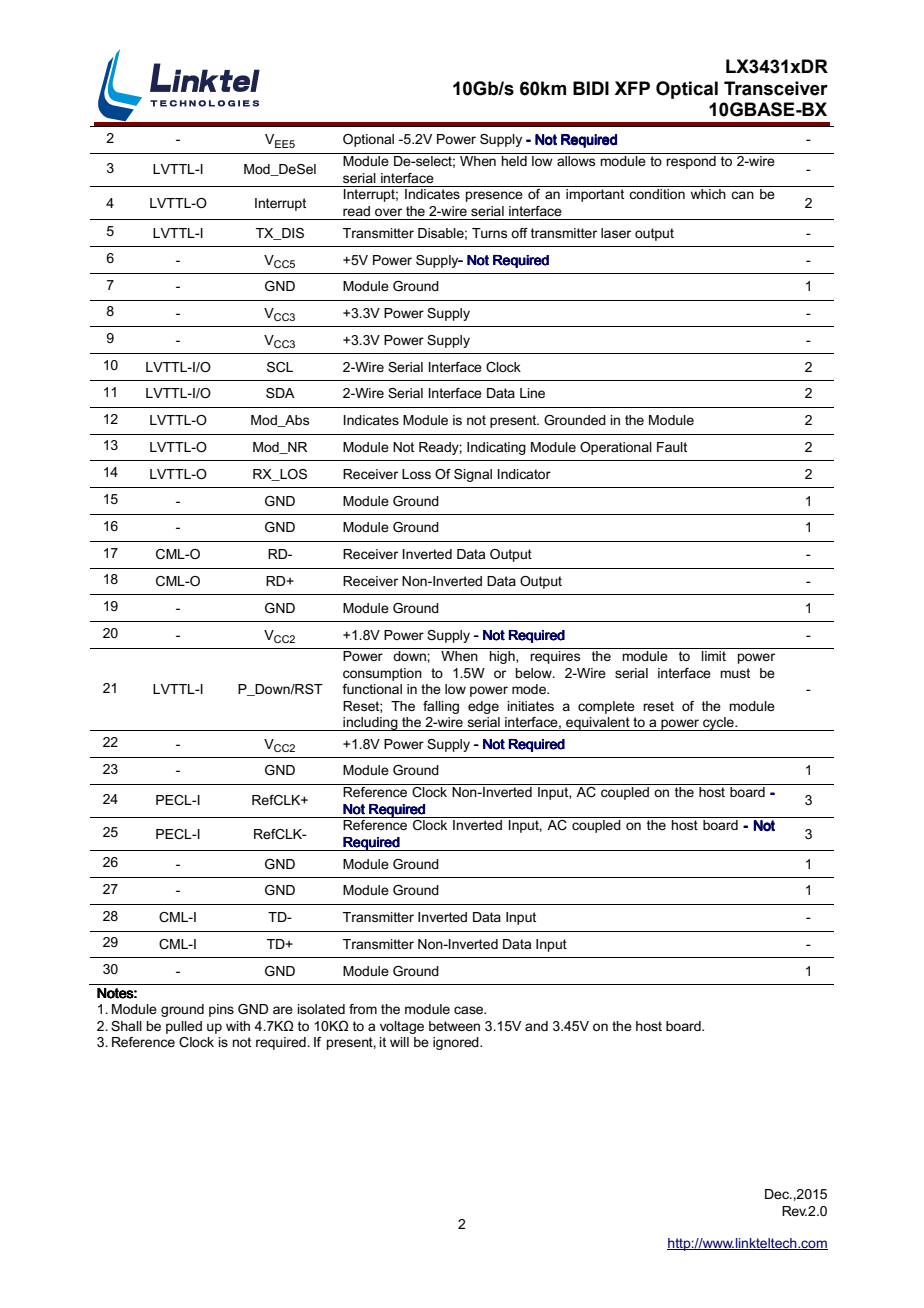 The width and height of the screenshot is (924, 1308). What do you see at coordinates (514, 161) in the screenshot?
I see `held` at bounding box center [514, 161].
